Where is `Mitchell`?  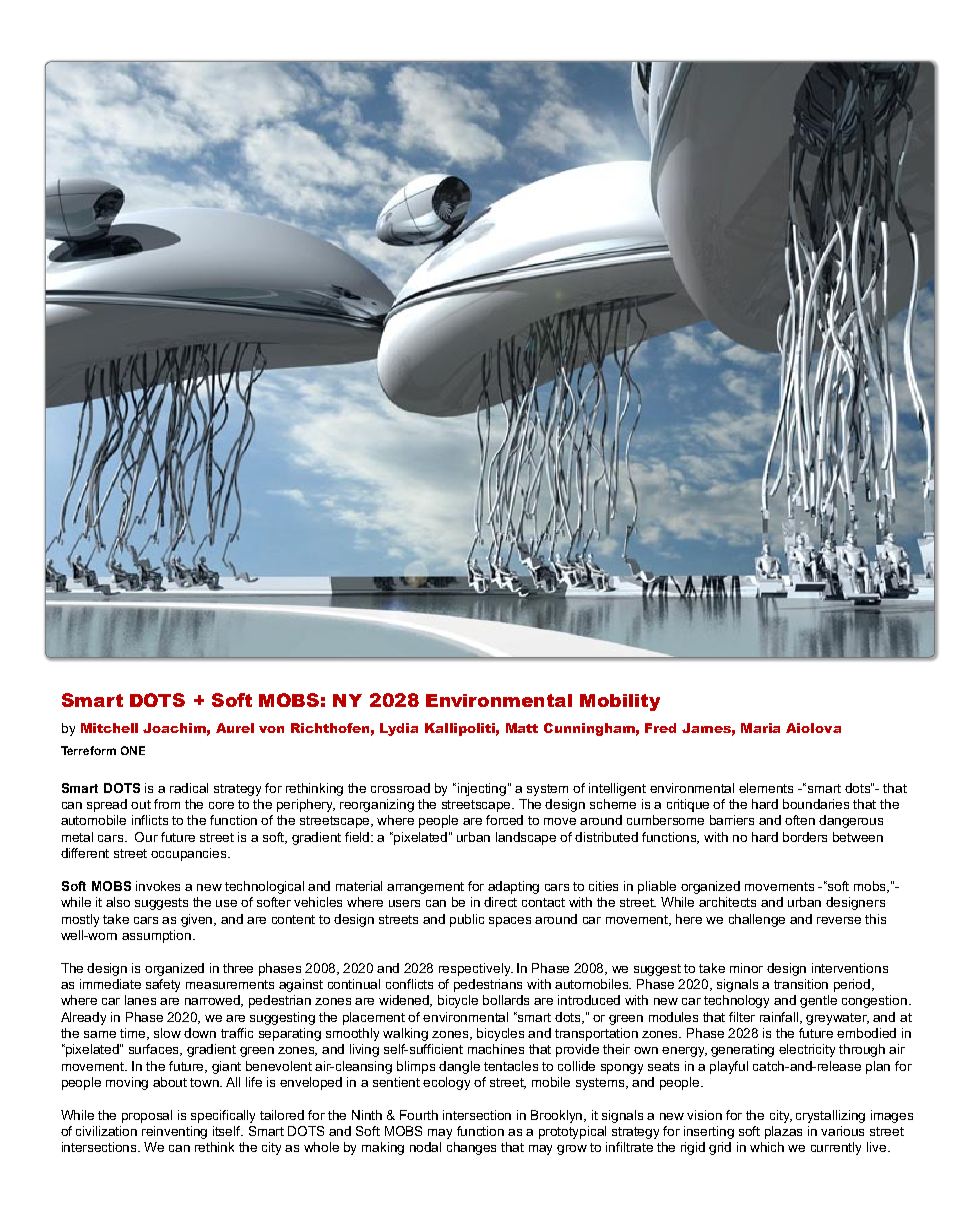
Mitchell is located at coordinates (109, 728).
